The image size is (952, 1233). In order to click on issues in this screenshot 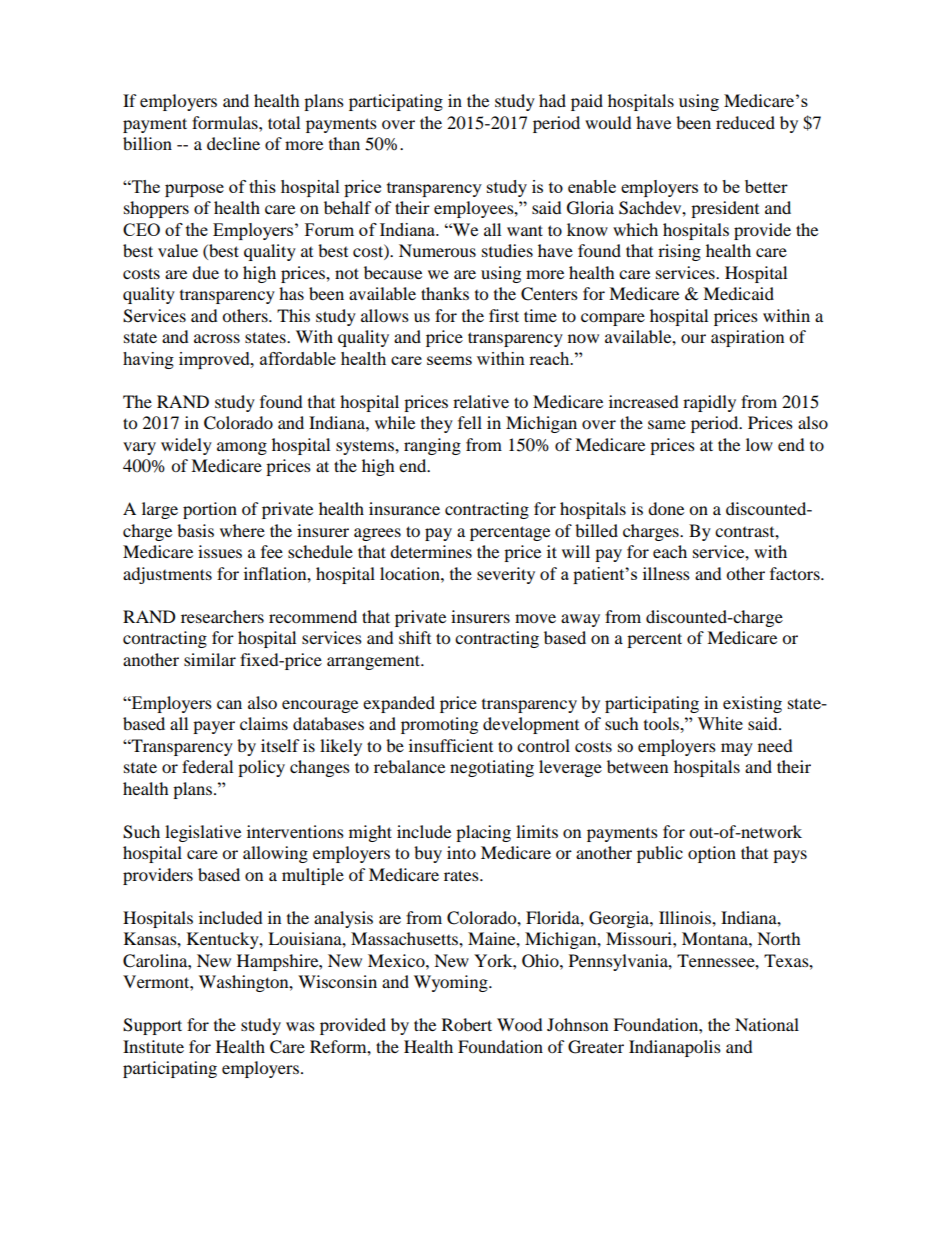, I will do `click(220, 551)`.
